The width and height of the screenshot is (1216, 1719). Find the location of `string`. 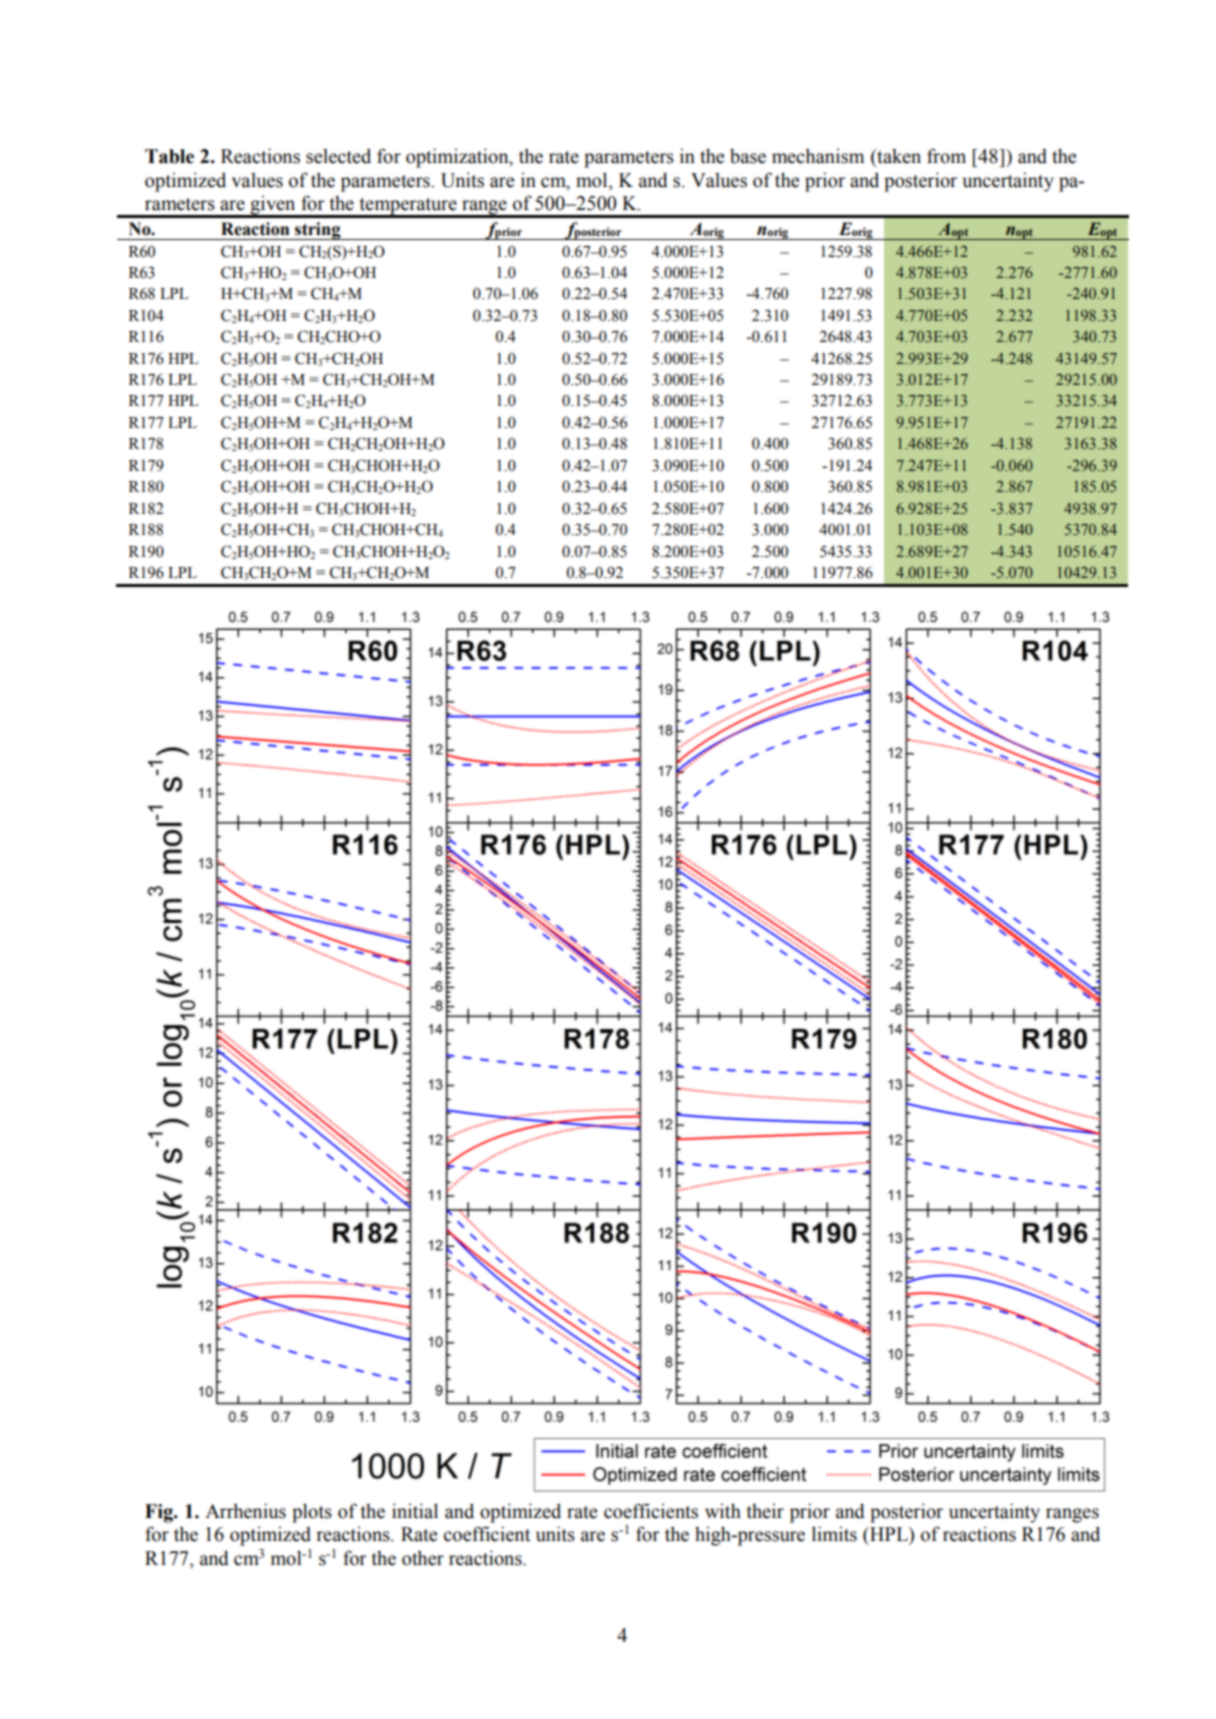

string is located at coordinates (318, 231).
